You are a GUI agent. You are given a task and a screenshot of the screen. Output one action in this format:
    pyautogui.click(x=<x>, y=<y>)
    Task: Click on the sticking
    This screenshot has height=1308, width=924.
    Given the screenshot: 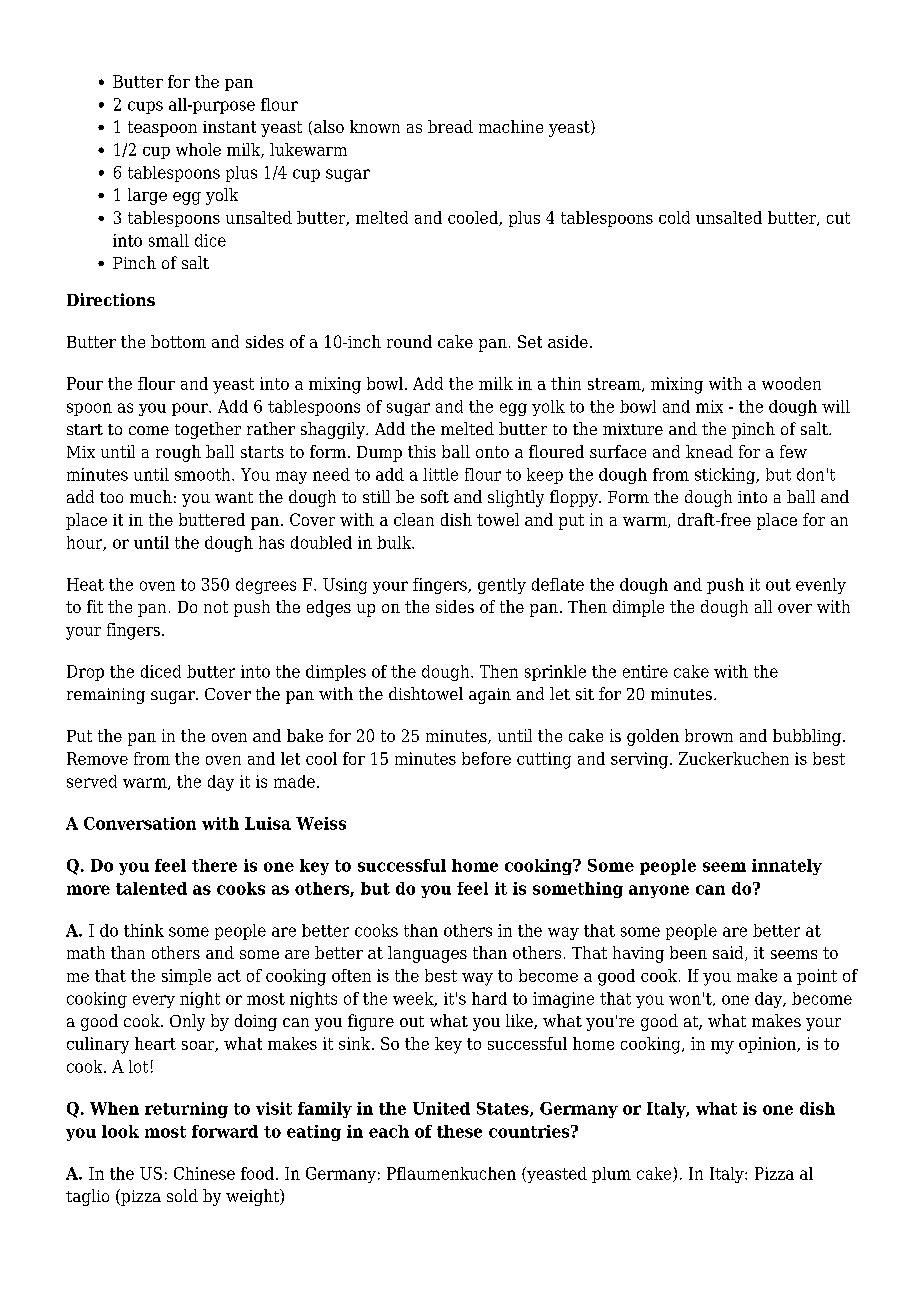 What is the action you would take?
    pyautogui.click(x=726, y=476)
